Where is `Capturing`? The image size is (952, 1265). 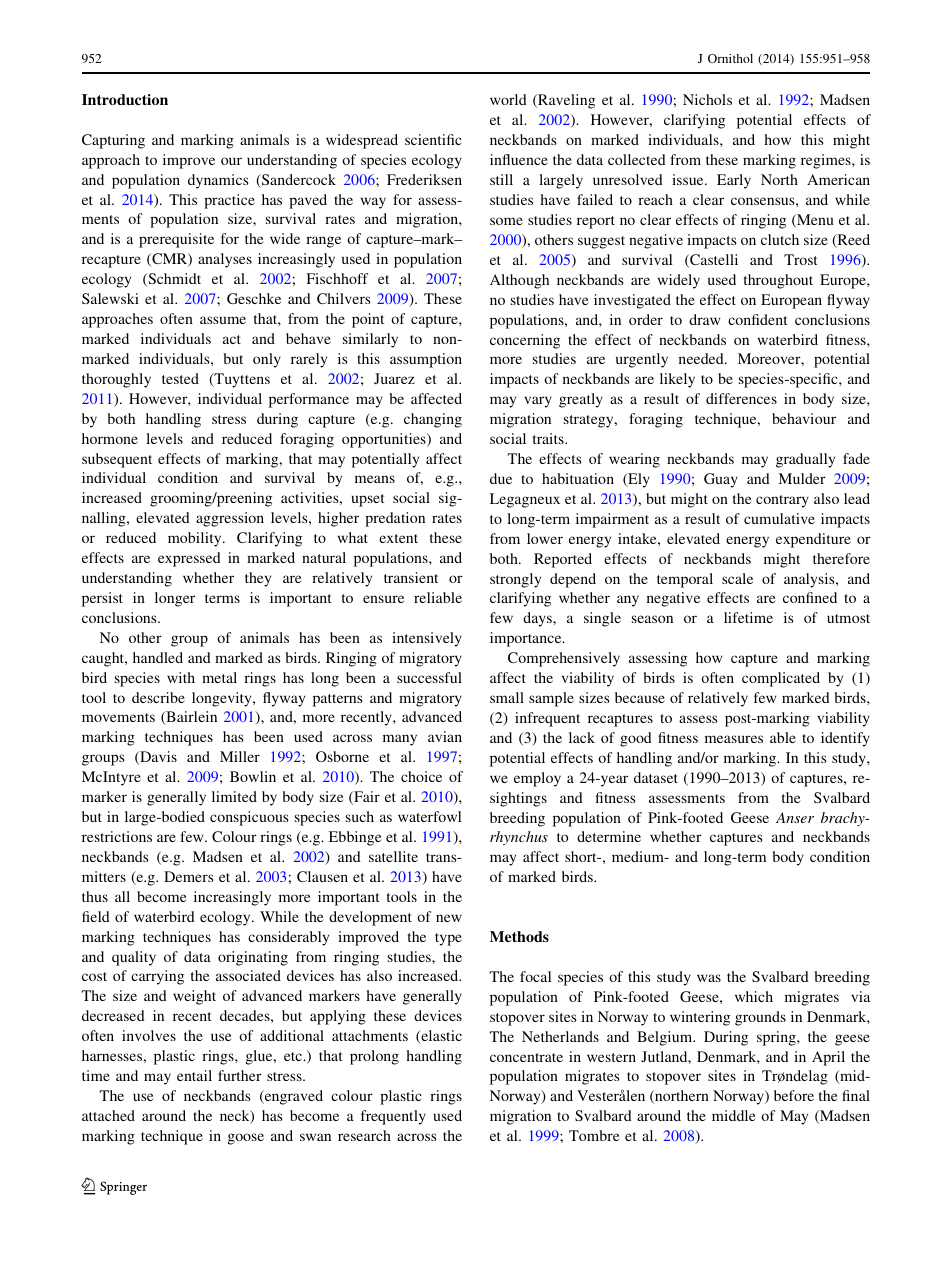 Capturing is located at coordinates (113, 141).
